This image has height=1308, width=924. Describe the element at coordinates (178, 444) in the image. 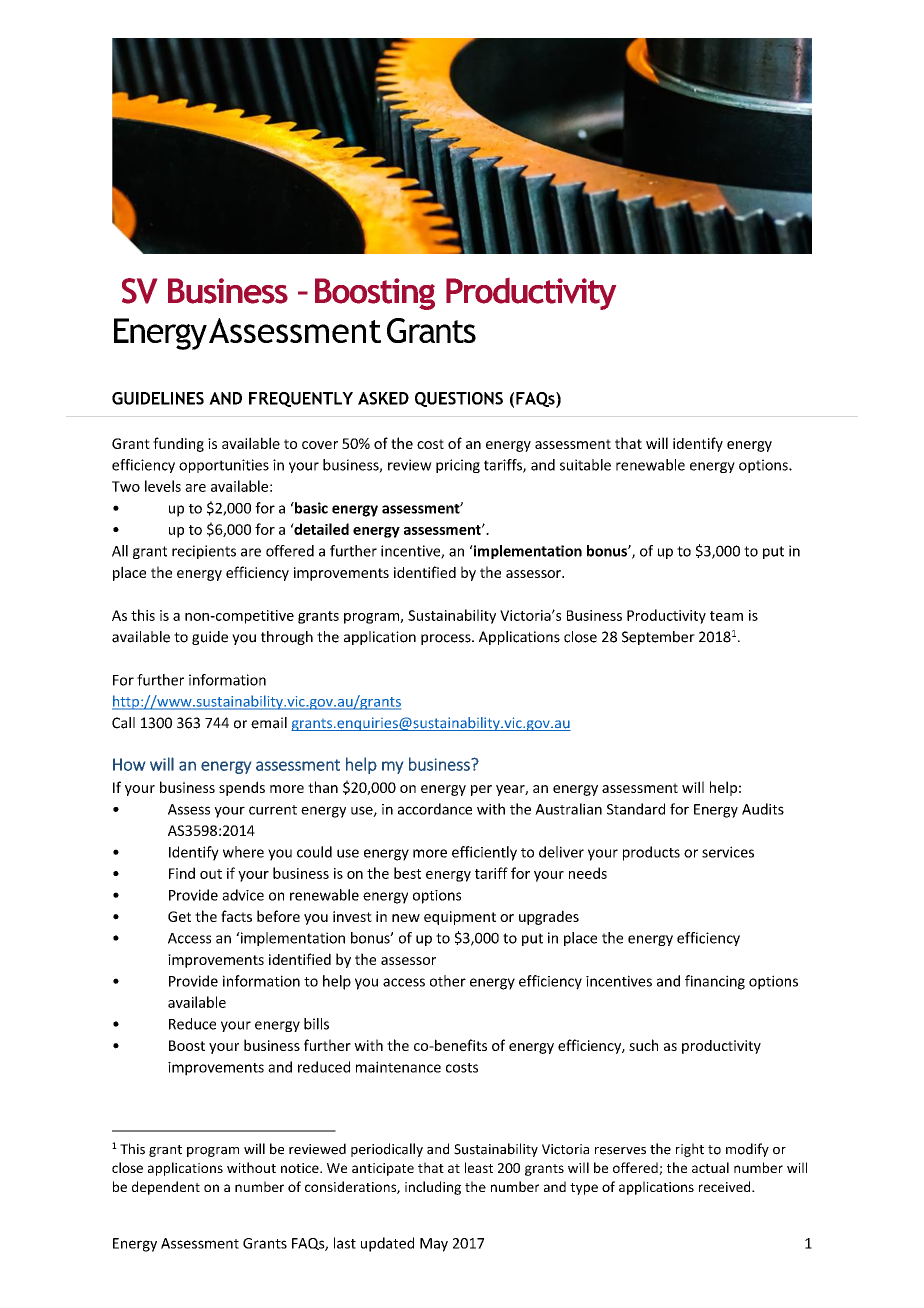

I see `funding` at that location.
